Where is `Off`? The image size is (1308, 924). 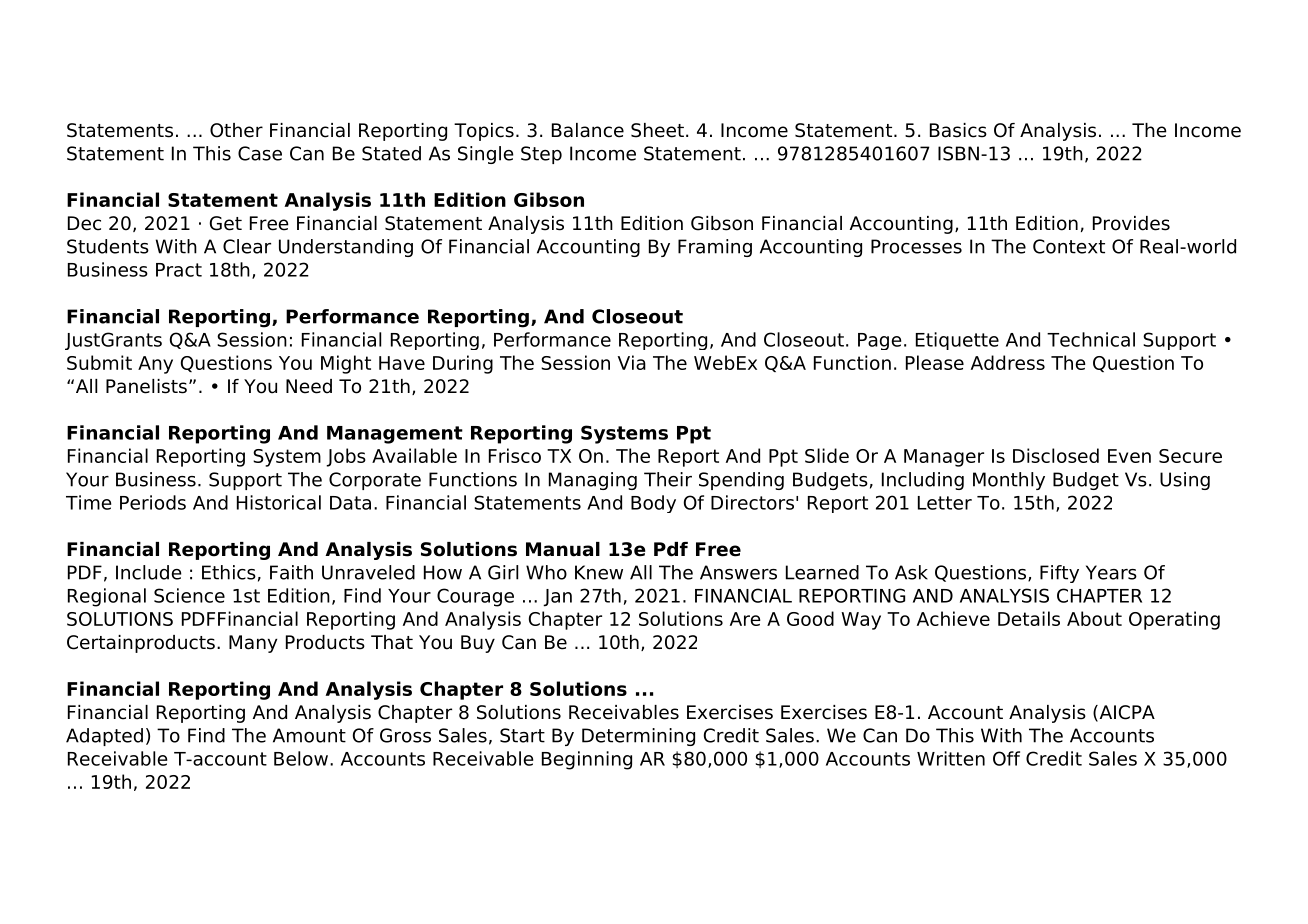
Off is located at coordinates (1006, 758).
